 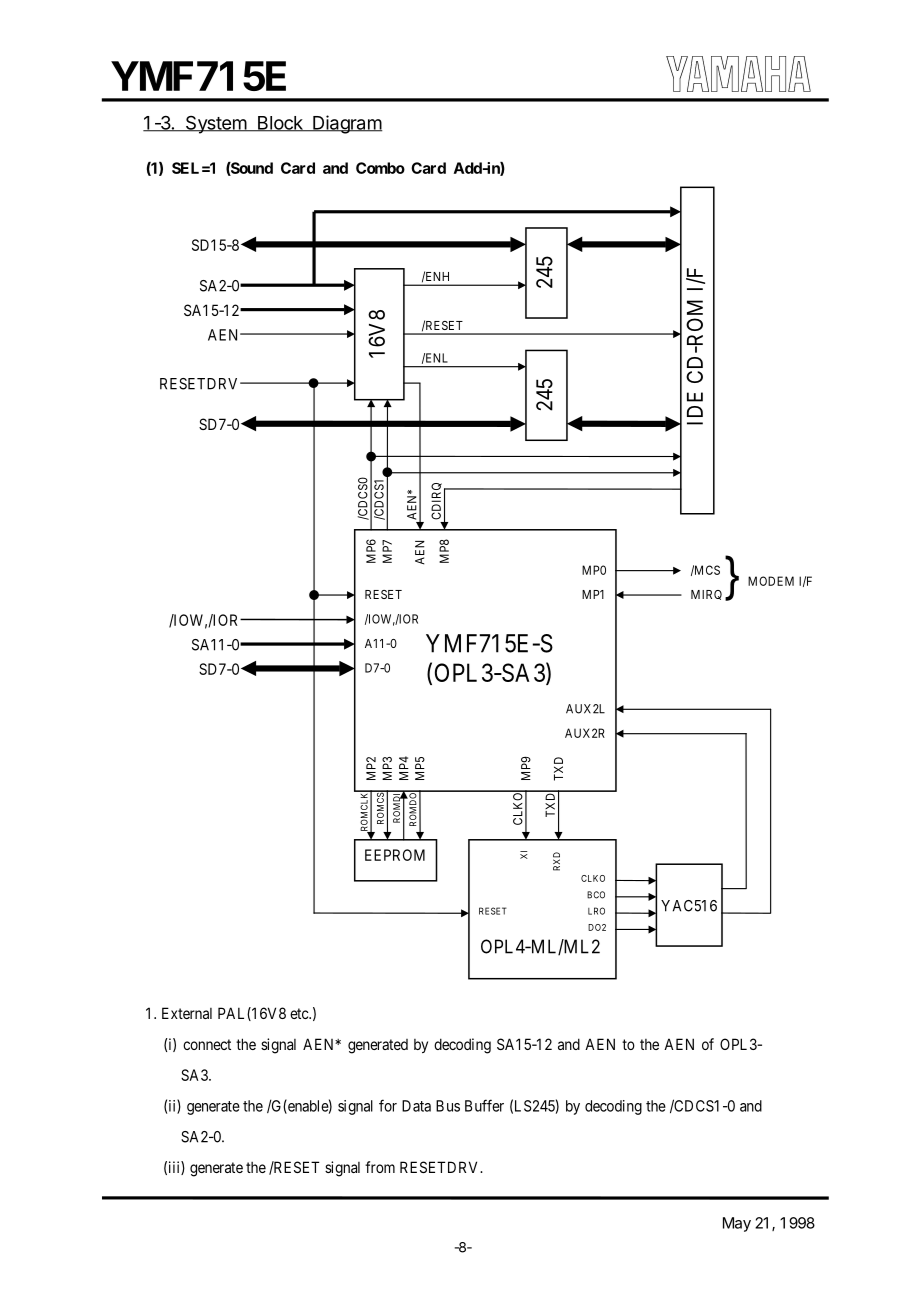 What do you see at coordinates (484, 1105) in the screenshot?
I see `Buffer` at bounding box center [484, 1105].
